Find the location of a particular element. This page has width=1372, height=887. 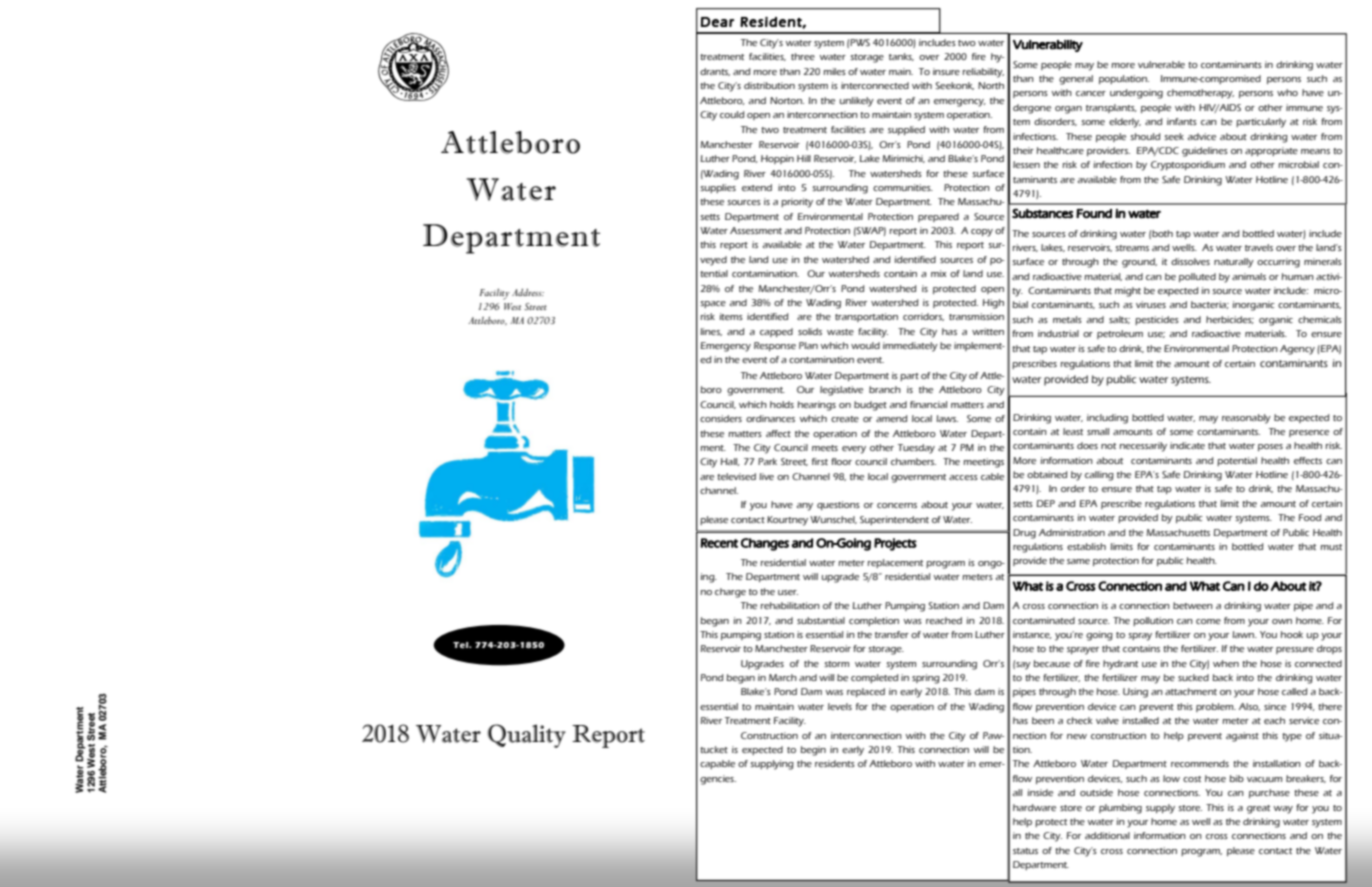

status is located at coordinates (1025, 851).
